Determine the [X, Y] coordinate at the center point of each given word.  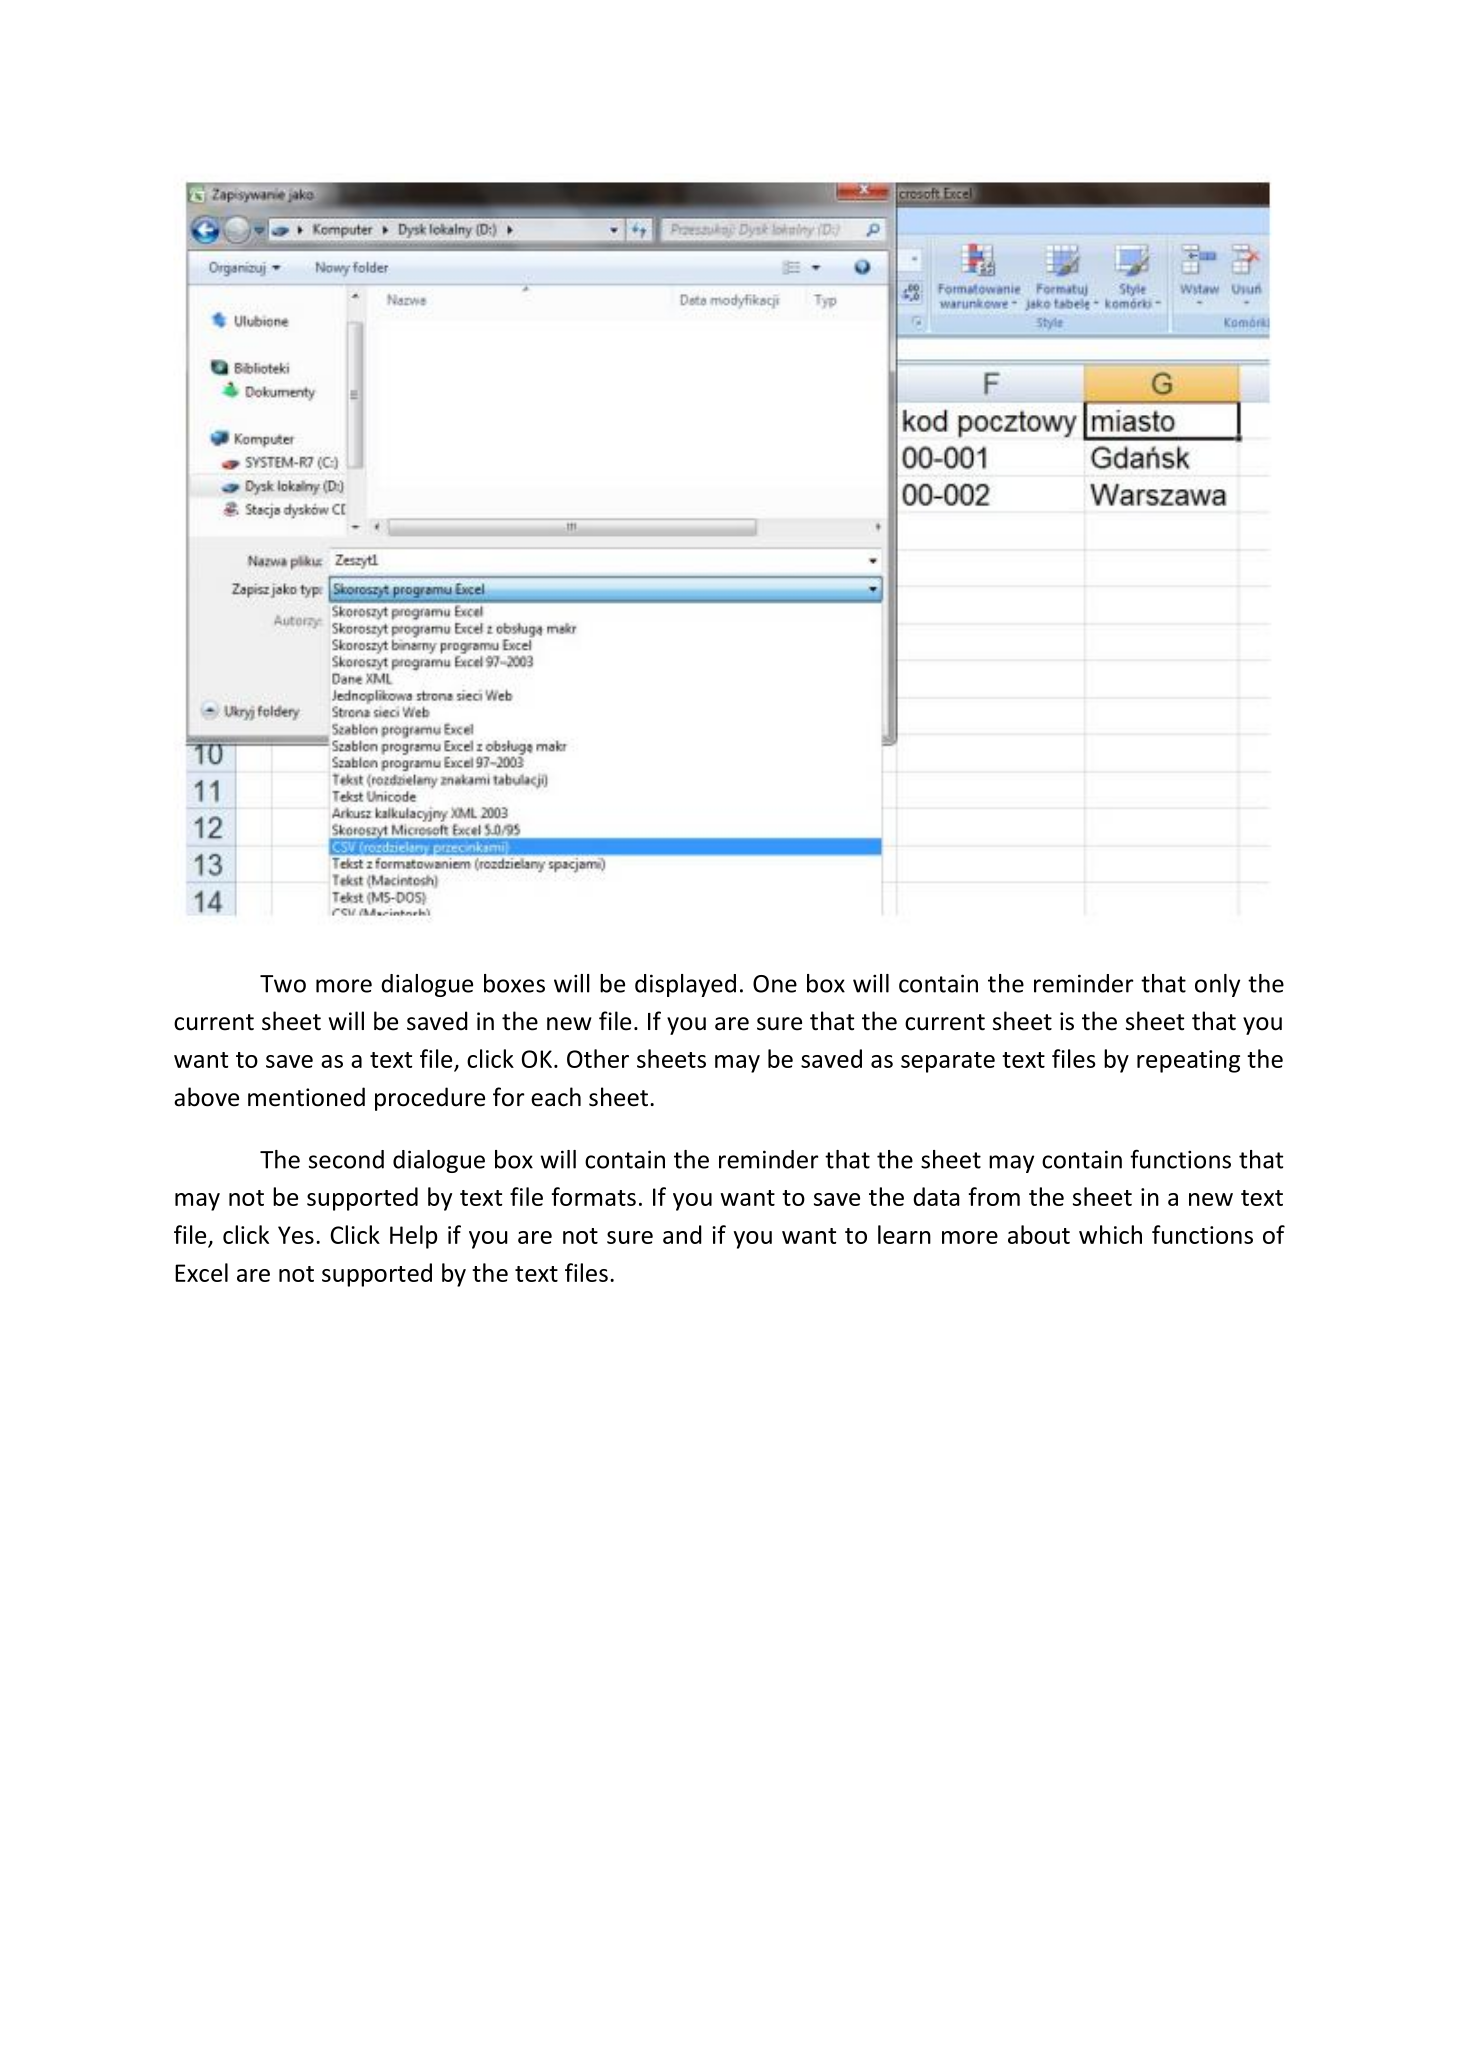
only [1217, 985]
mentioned [306, 1097]
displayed [685, 985]
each [556, 1097]
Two [283, 984]
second [346, 1159]
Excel [201, 1272]
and [682, 1234]
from [994, 1196]
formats [594, 1196]
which [1110, 1234]
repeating [1188, 1061]
